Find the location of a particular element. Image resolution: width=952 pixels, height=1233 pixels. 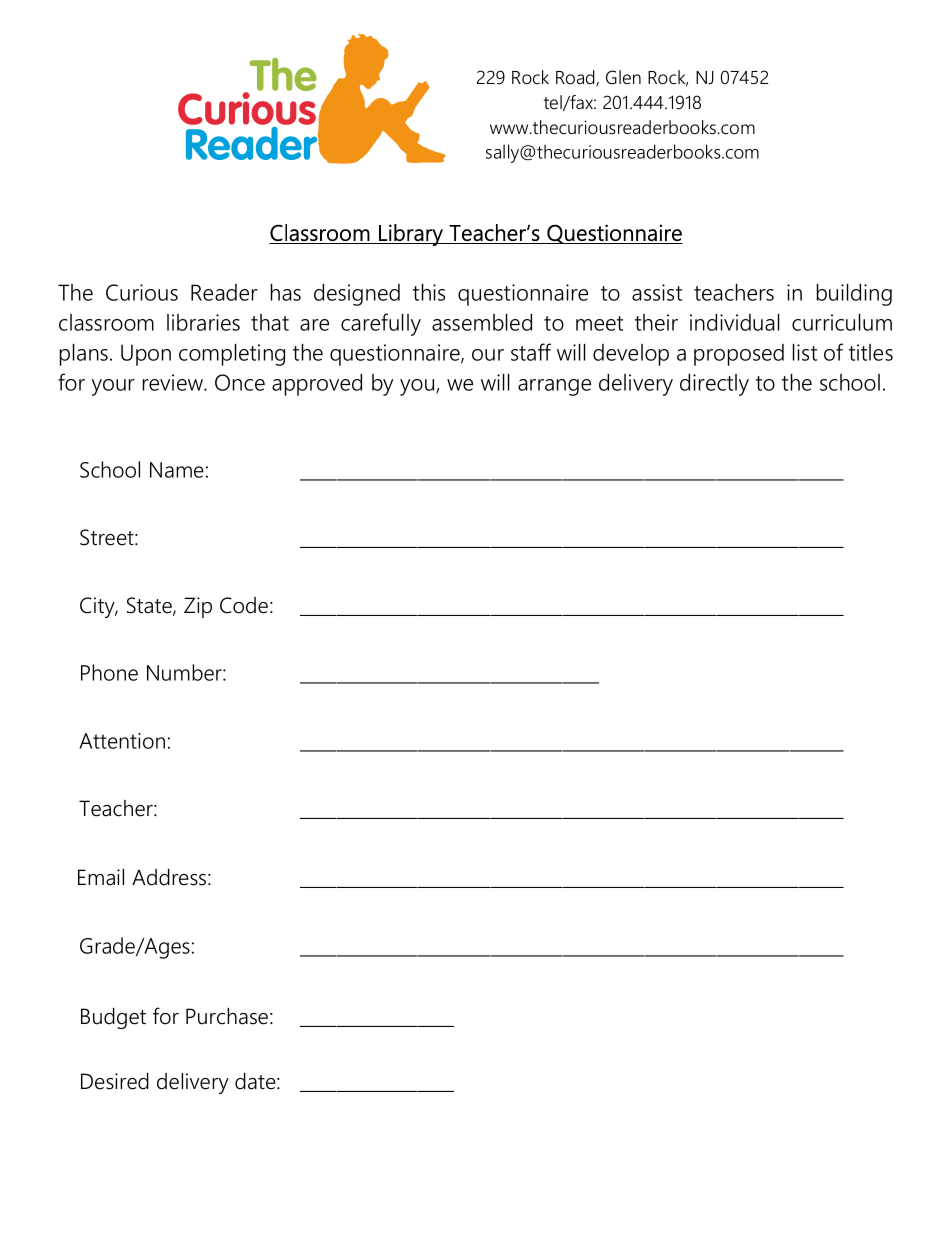

review is located at coordinates (174, 382).
